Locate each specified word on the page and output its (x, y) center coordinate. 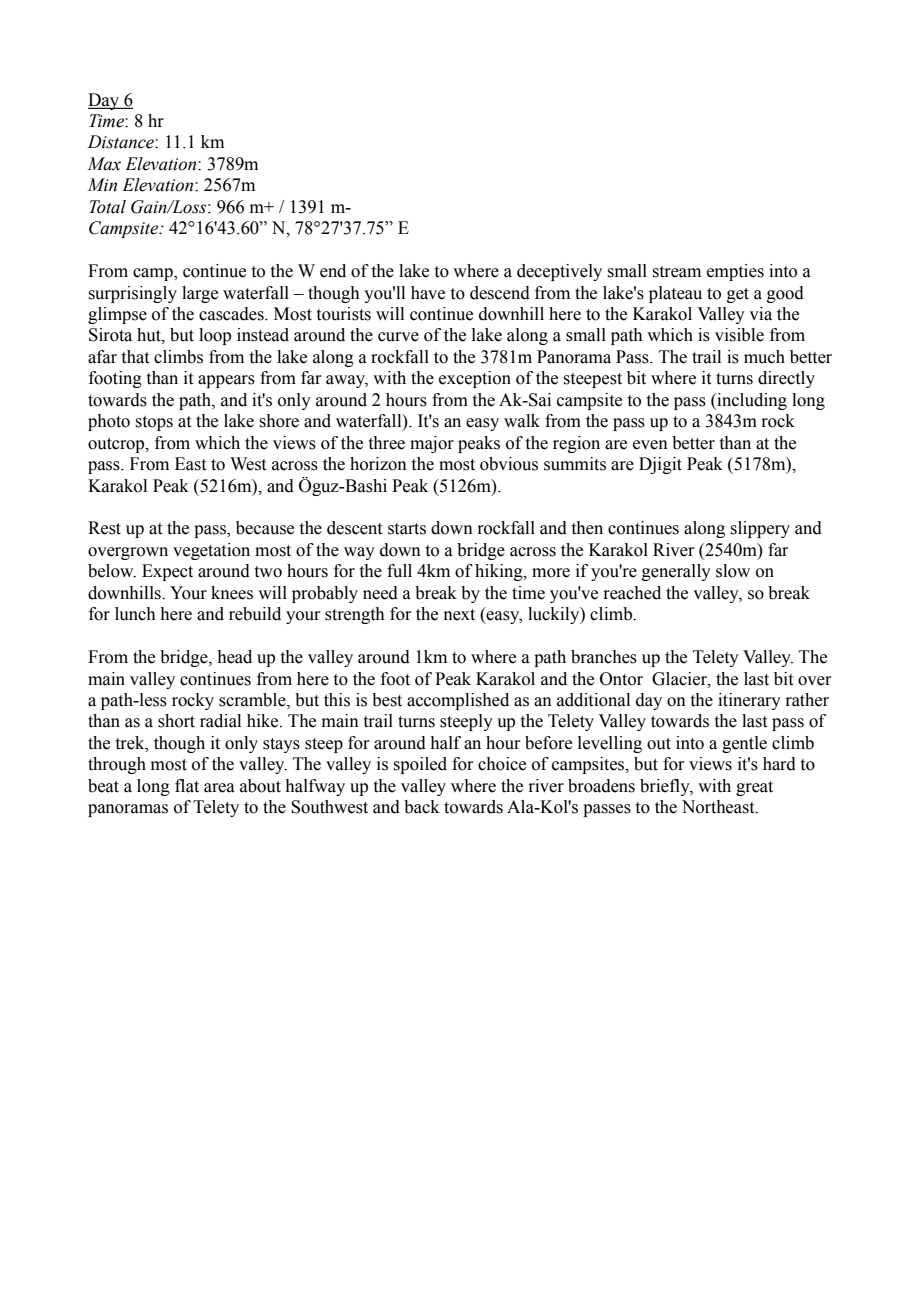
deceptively (559, 272)
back (422, 807)
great (754, 788)
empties (735, 272)
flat (187, 786)
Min (102, 185)
